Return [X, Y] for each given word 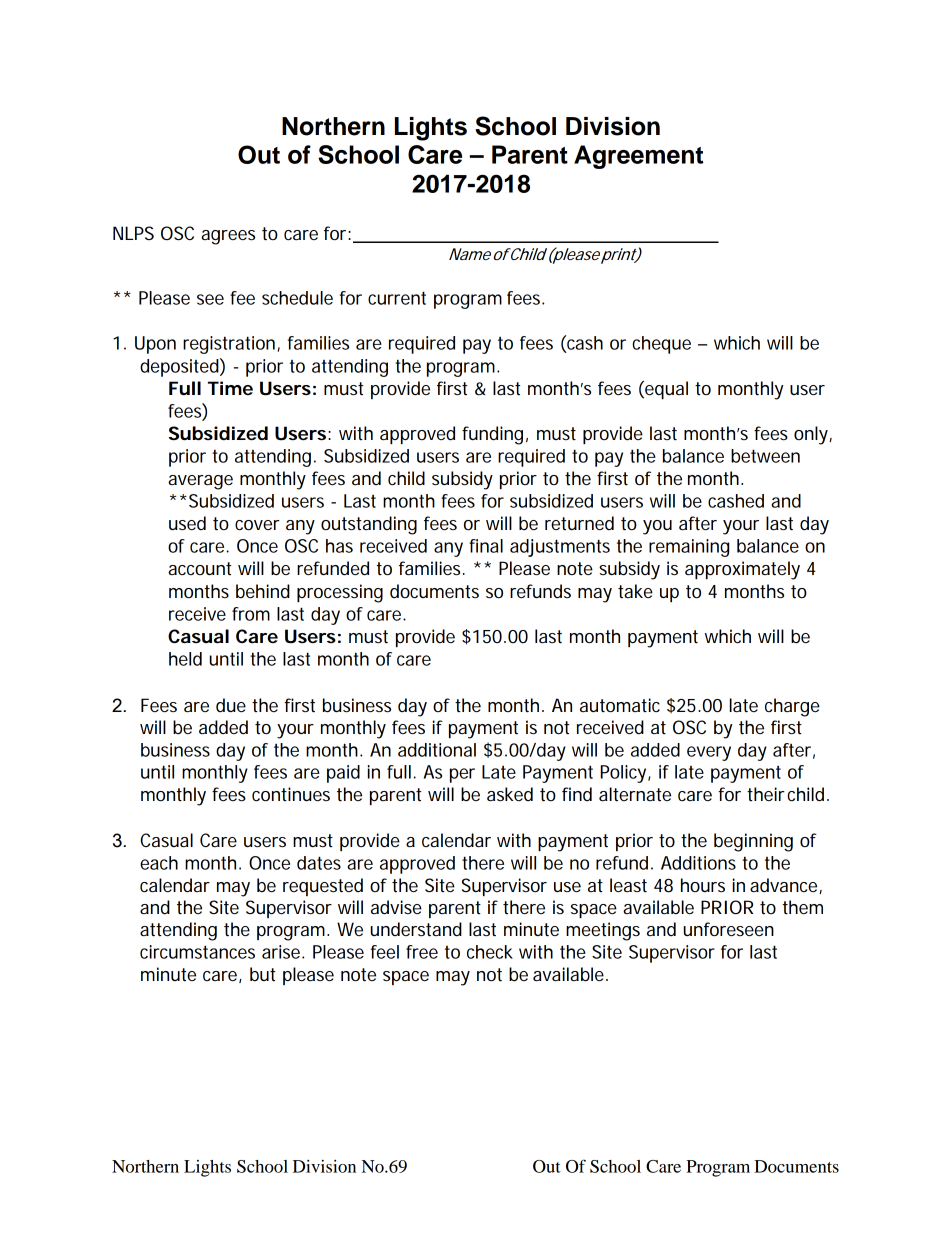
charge [792, 707]
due [231, 705]
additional [437, 750]
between [765, 456]
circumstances [197, 952]
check [490, 952]
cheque [661, 345]
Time [230, 388]
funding [492, 435]
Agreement [638, 157]
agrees [228, 237]
